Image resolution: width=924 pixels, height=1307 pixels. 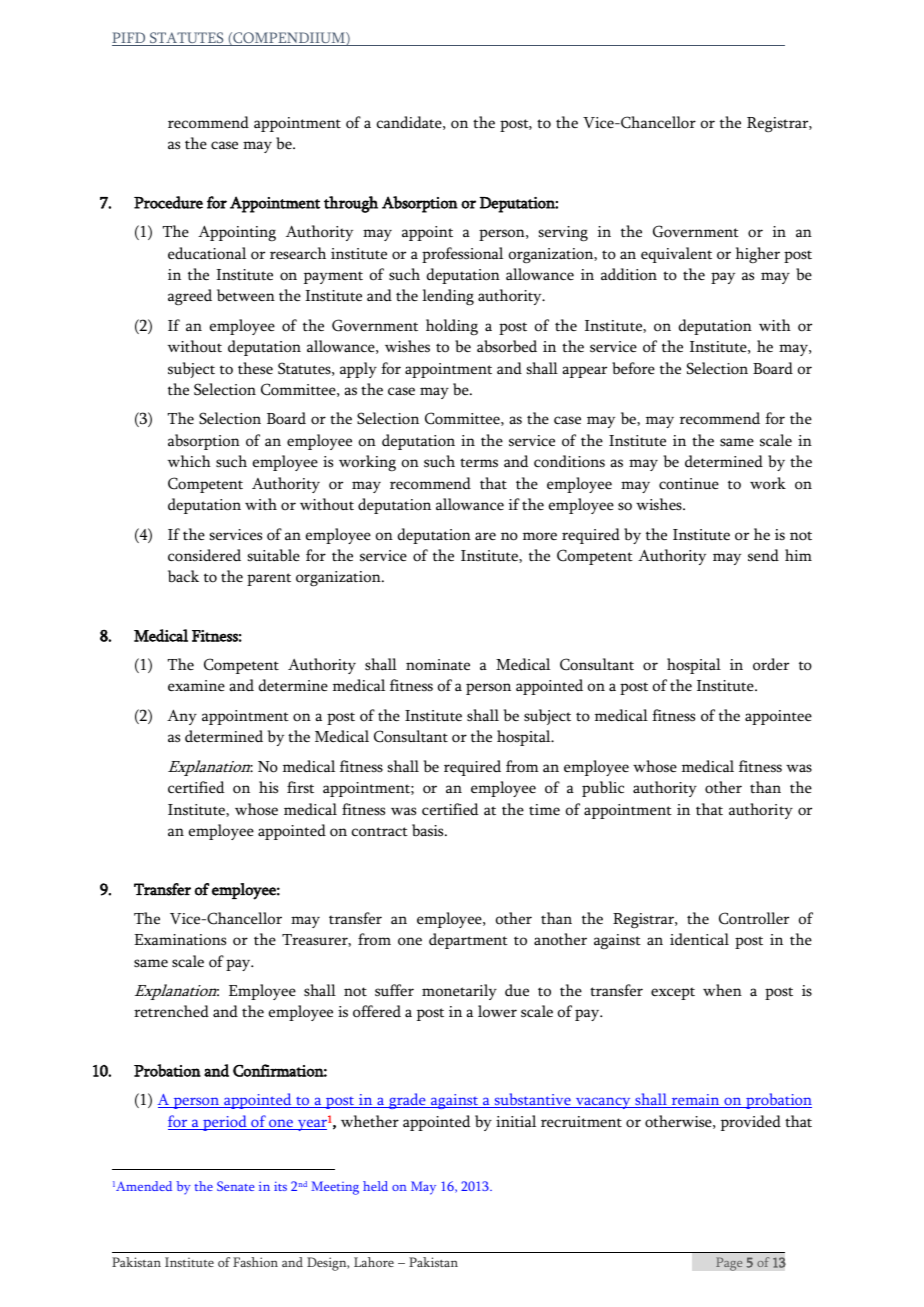 I want to click on Examinations, so click(x=180, y=940).
